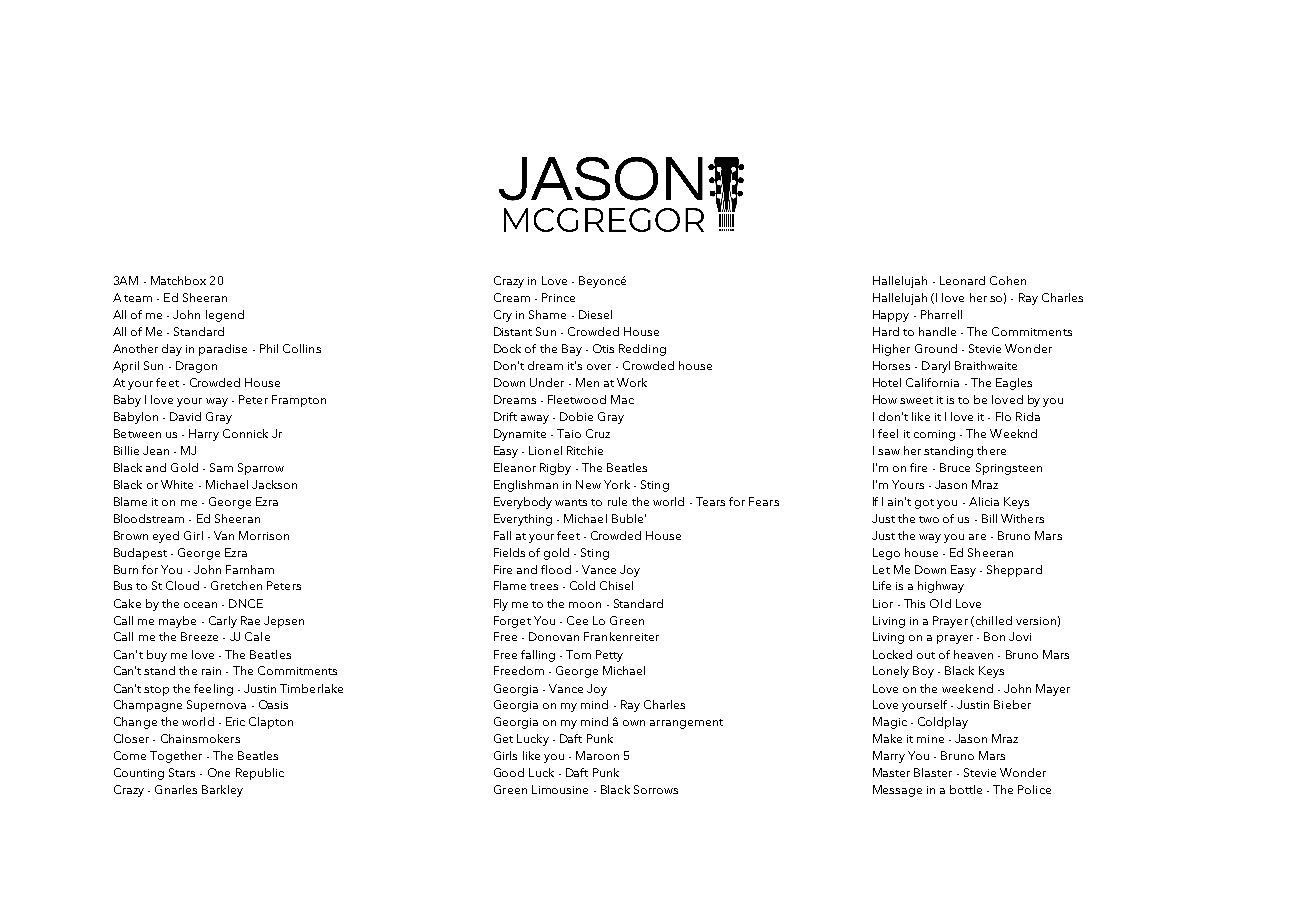 This image has width=1308, height=924. I want to click on Morrison, so click(264, 535).
